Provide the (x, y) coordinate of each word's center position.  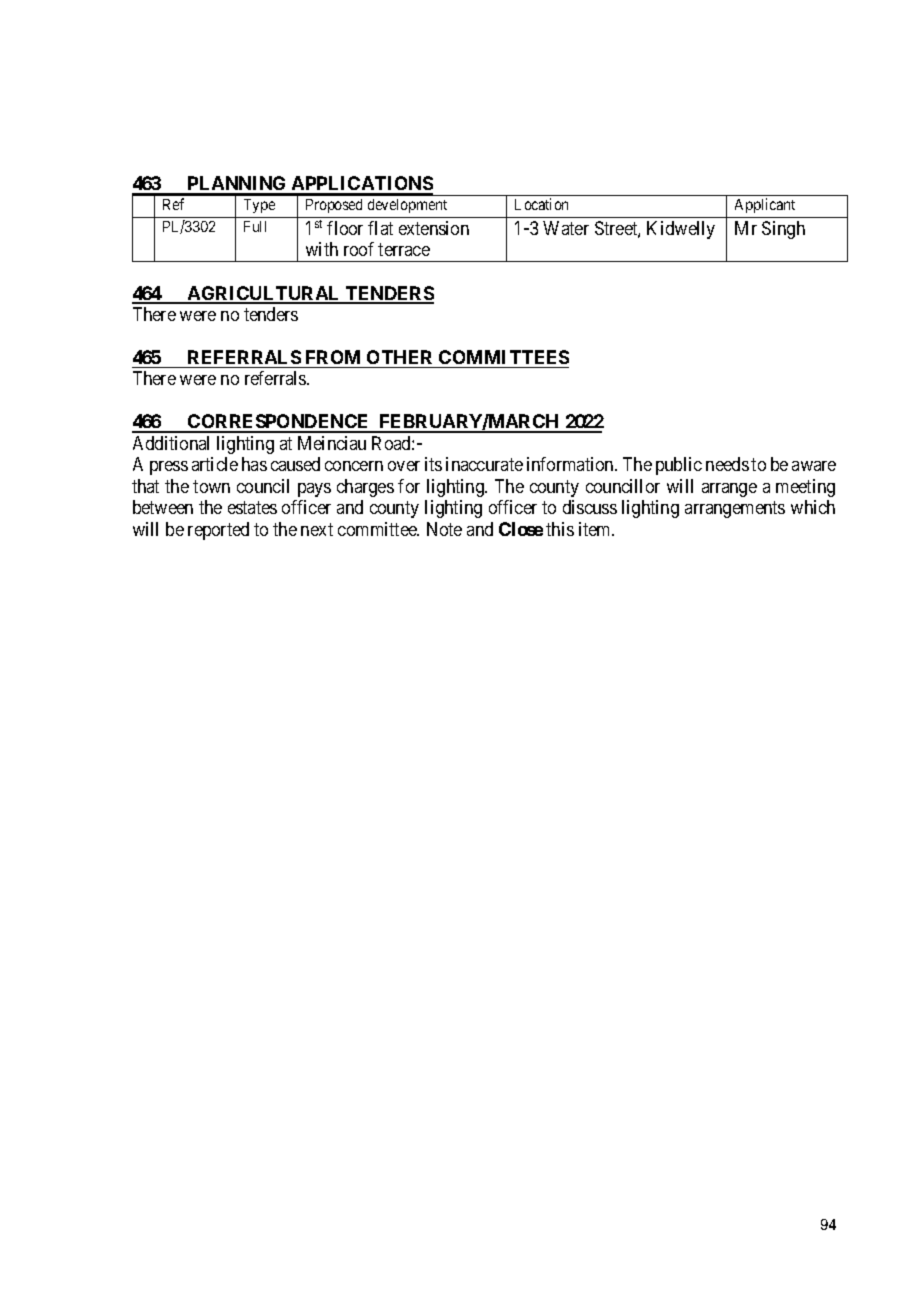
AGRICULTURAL (264, 294)
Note (444, 529)
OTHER (399, 357)
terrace (404, 249)
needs (727, 464)
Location (541, 204)
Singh (783, 230)
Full (255, 226)
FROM (333, 357)
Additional (171, 443)
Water (566, 228)
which (813, 507)
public (679, 466)
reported (218, 531)
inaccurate (484, 464)
